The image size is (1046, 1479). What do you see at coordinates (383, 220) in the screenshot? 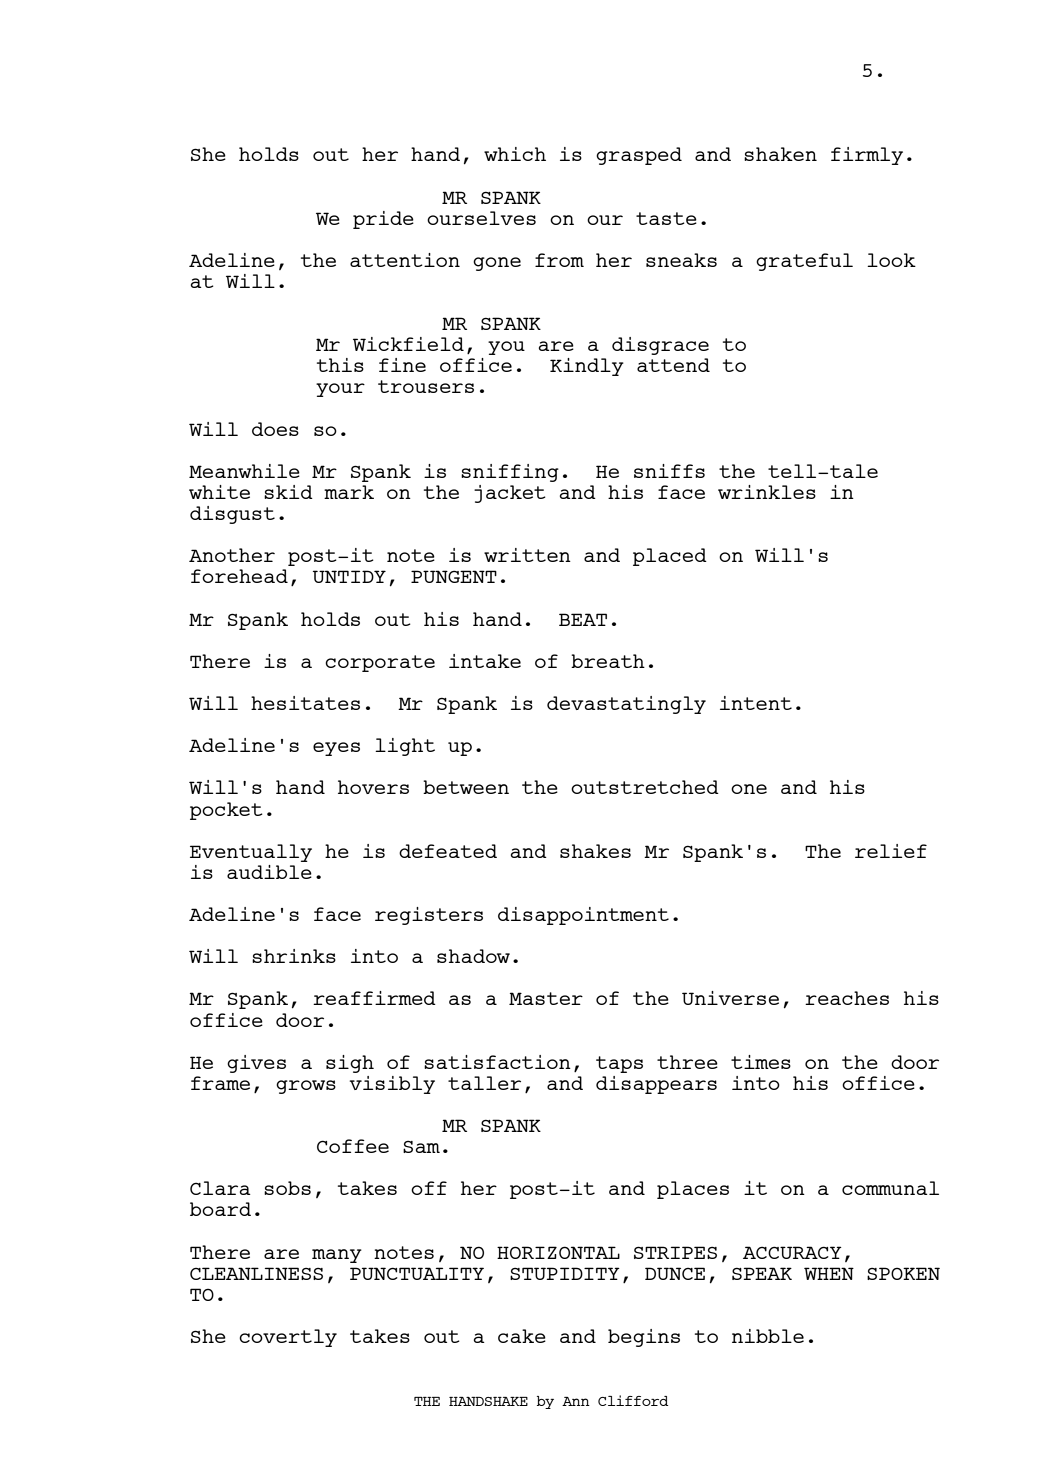
I see `pride` at bounding box center [383, 220].
